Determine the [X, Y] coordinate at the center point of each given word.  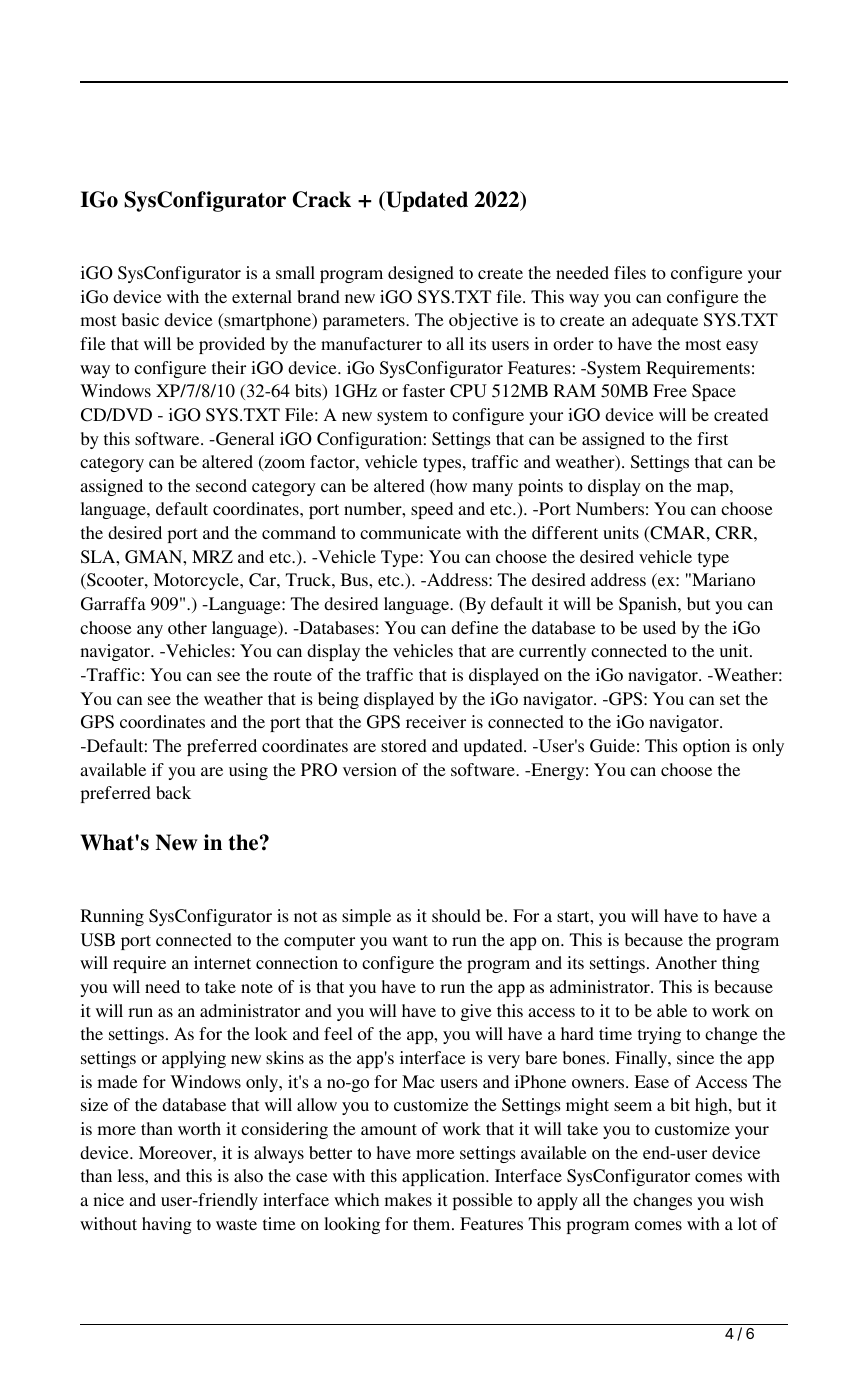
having [167, 1225]
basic [140, 319]
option [706, 747]
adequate [665, 321]
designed [421, 274]
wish [747, 1199]
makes [408, 1199]
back [173, 792]
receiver [436, 721]
